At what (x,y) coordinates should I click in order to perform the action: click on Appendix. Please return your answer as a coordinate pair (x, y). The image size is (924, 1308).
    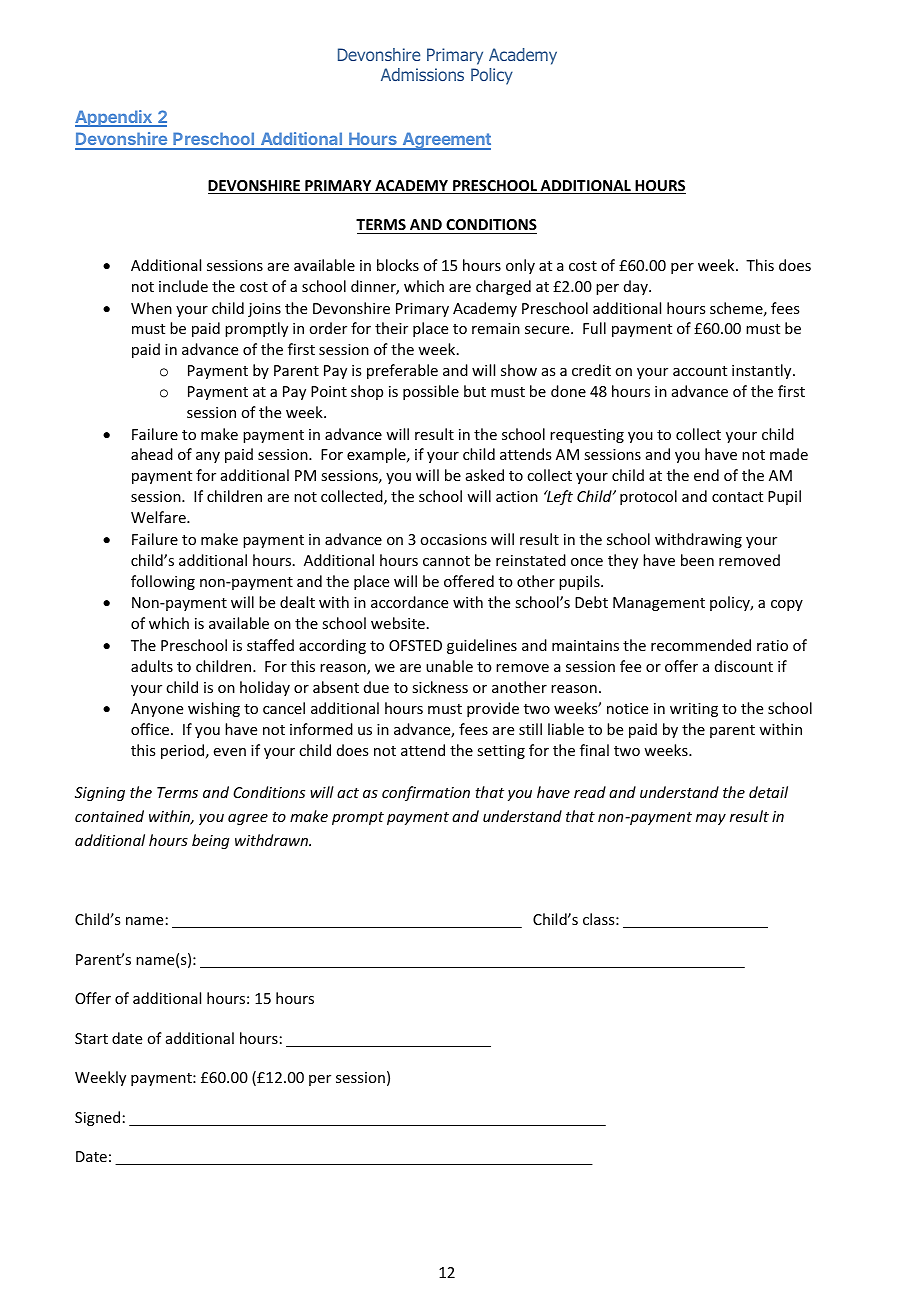
    Looking at the image, I should click on (114, 118).
